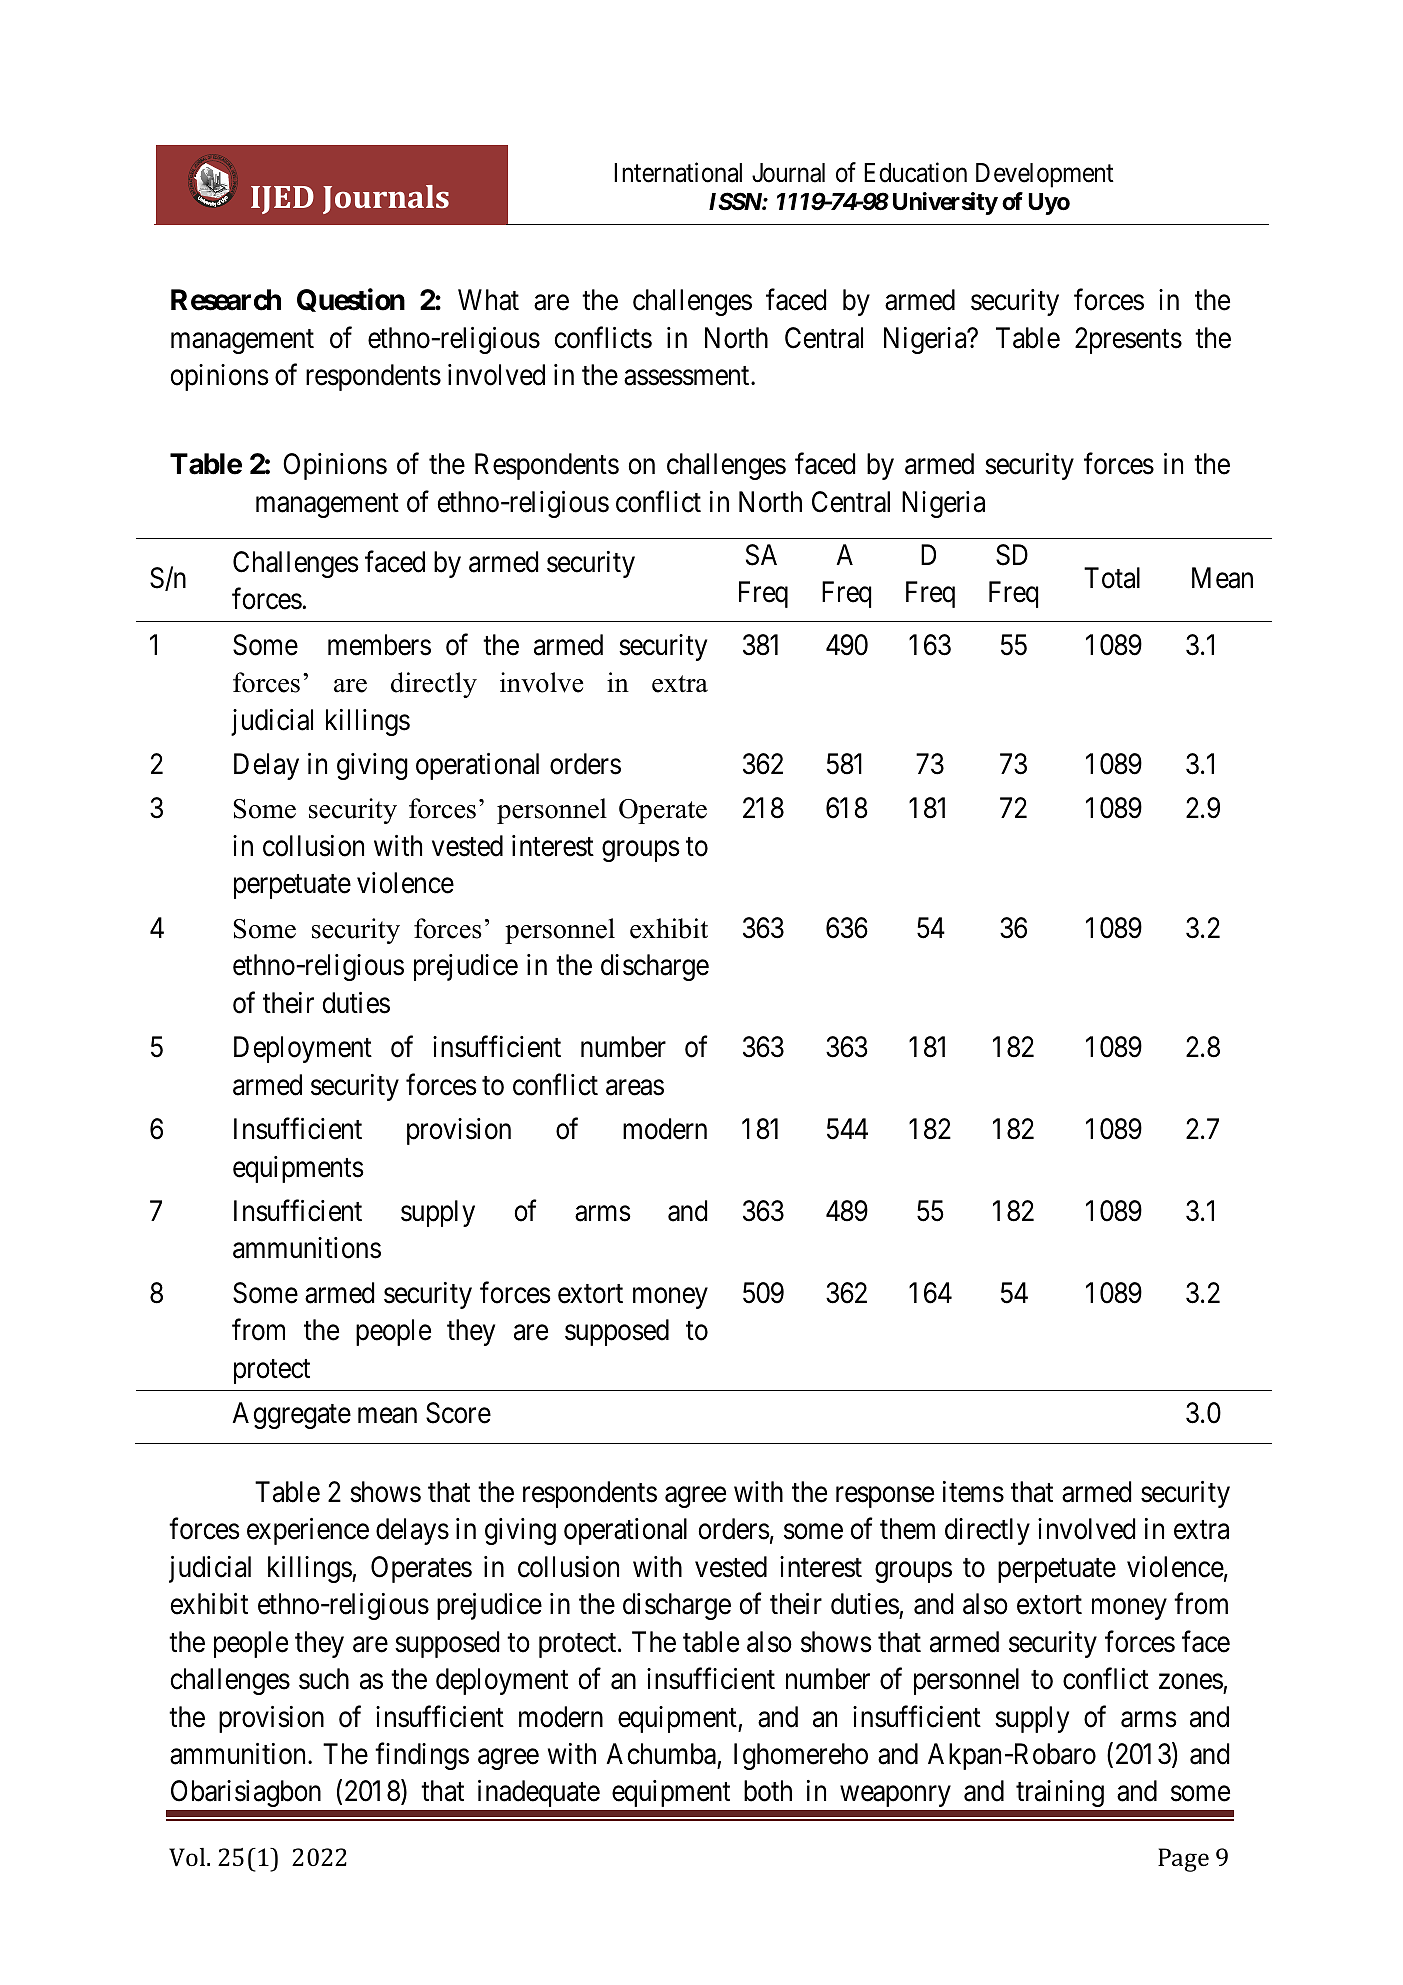 The width and height of the screenshot is (1403, 1985). I want to click on Development, so click(1045, 175).
